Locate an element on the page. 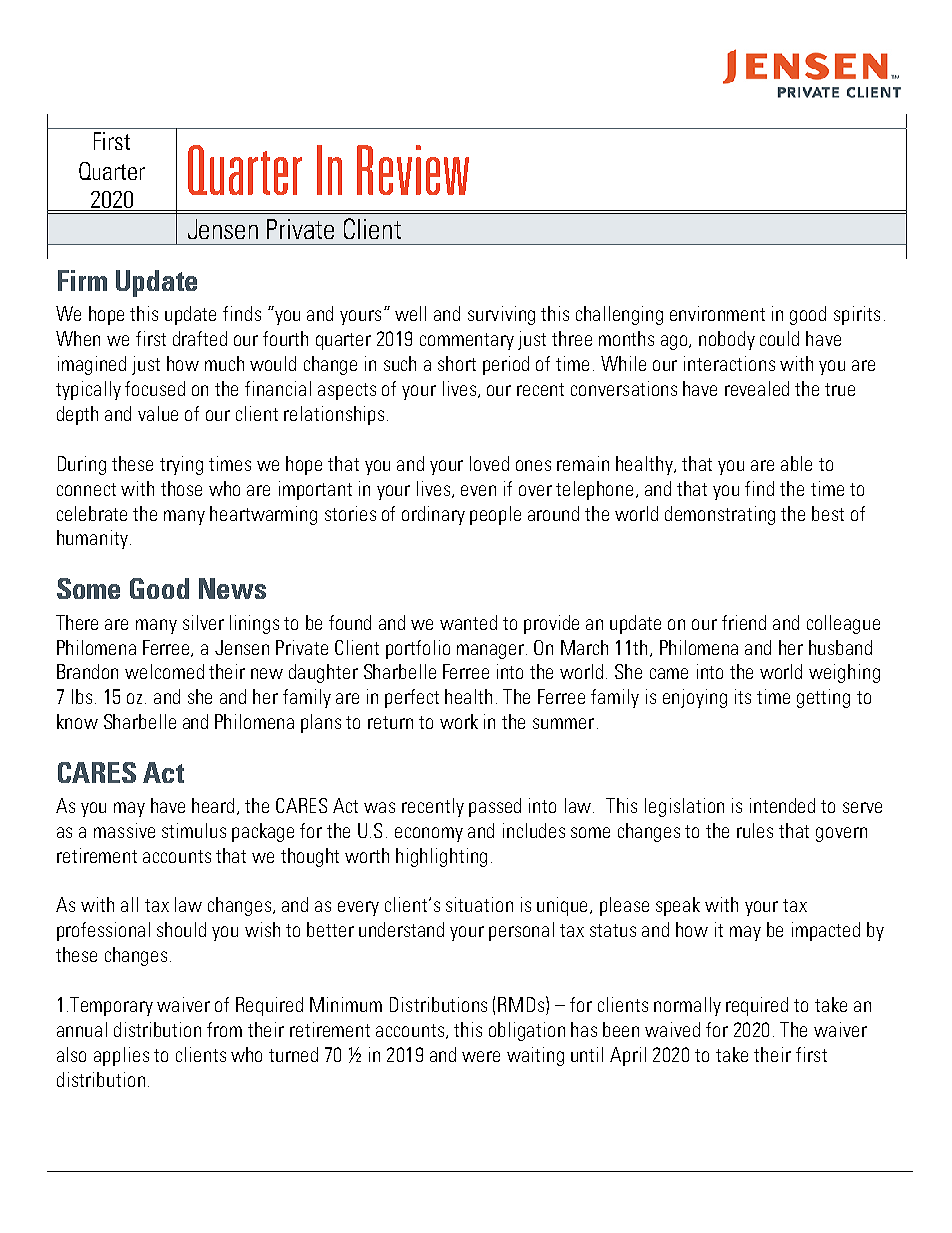 The image size is (952, 1233). Review is located at coordinates (413, 170).
